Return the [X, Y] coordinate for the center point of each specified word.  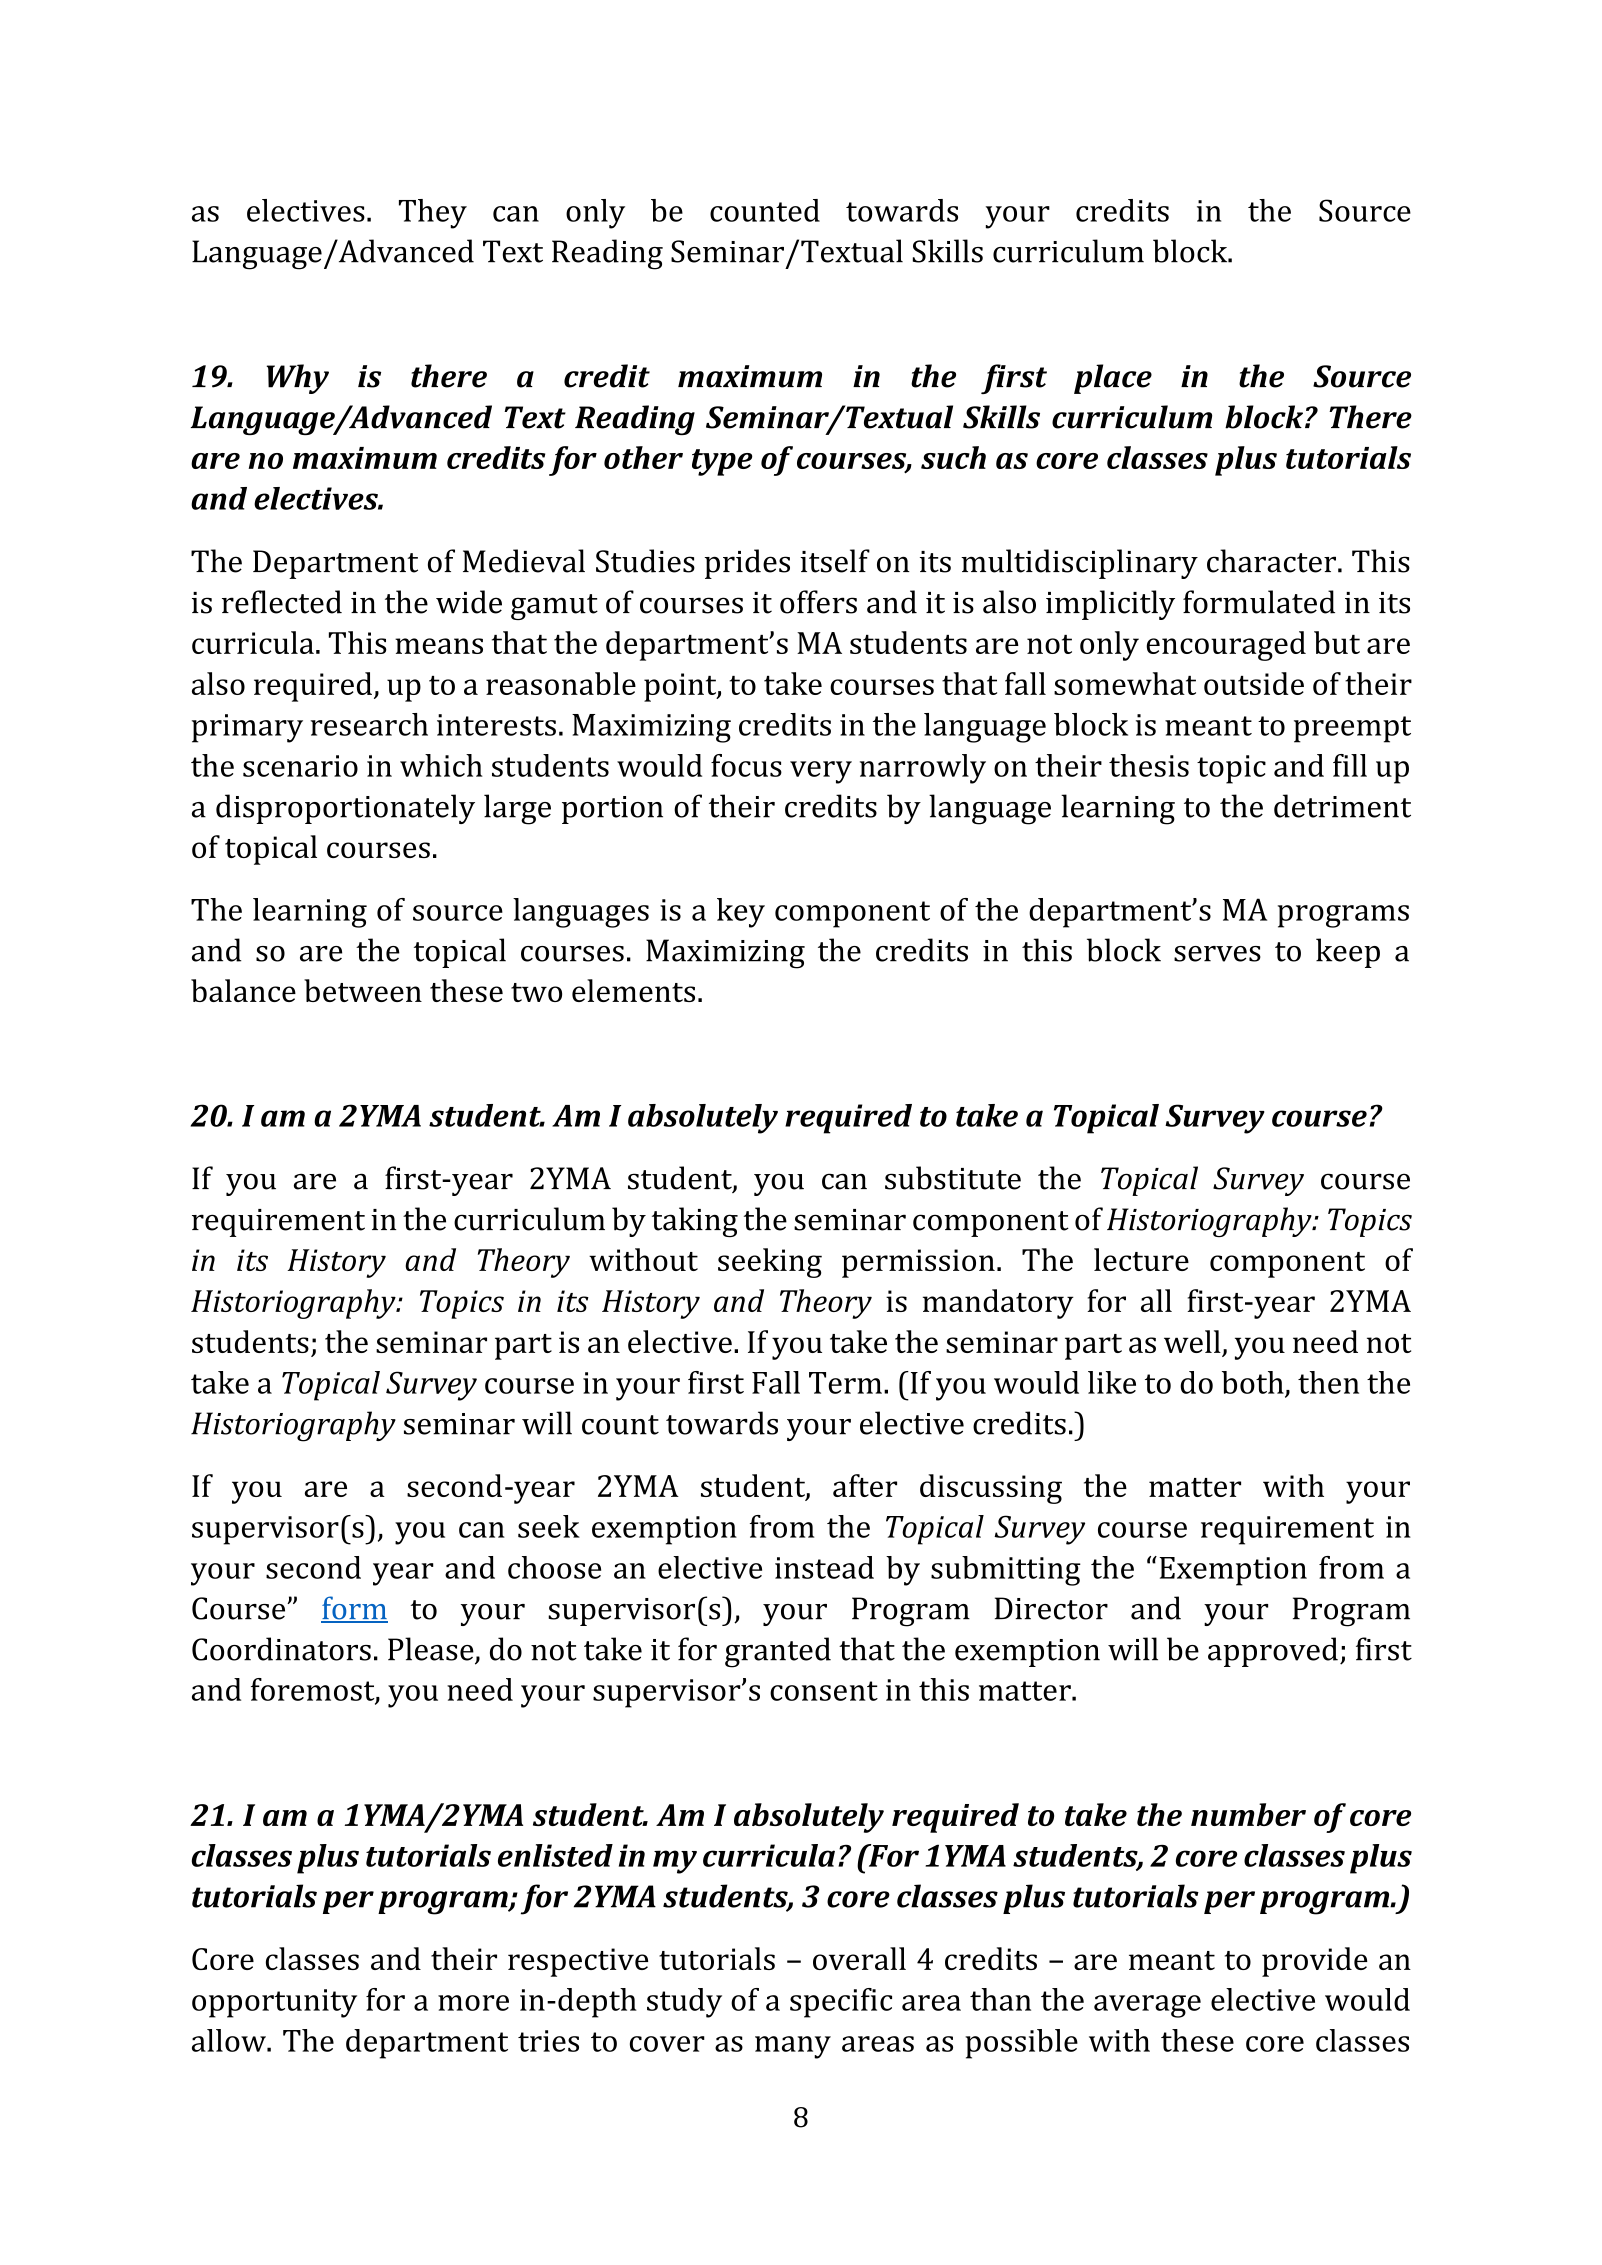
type [722, 462]
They [433, 214]
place [1113, 379]
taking [695, 1222]
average [1147, 2006]
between [363, 990]
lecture [1141, 1259]
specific [841, 2003]
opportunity [274, 2003]
